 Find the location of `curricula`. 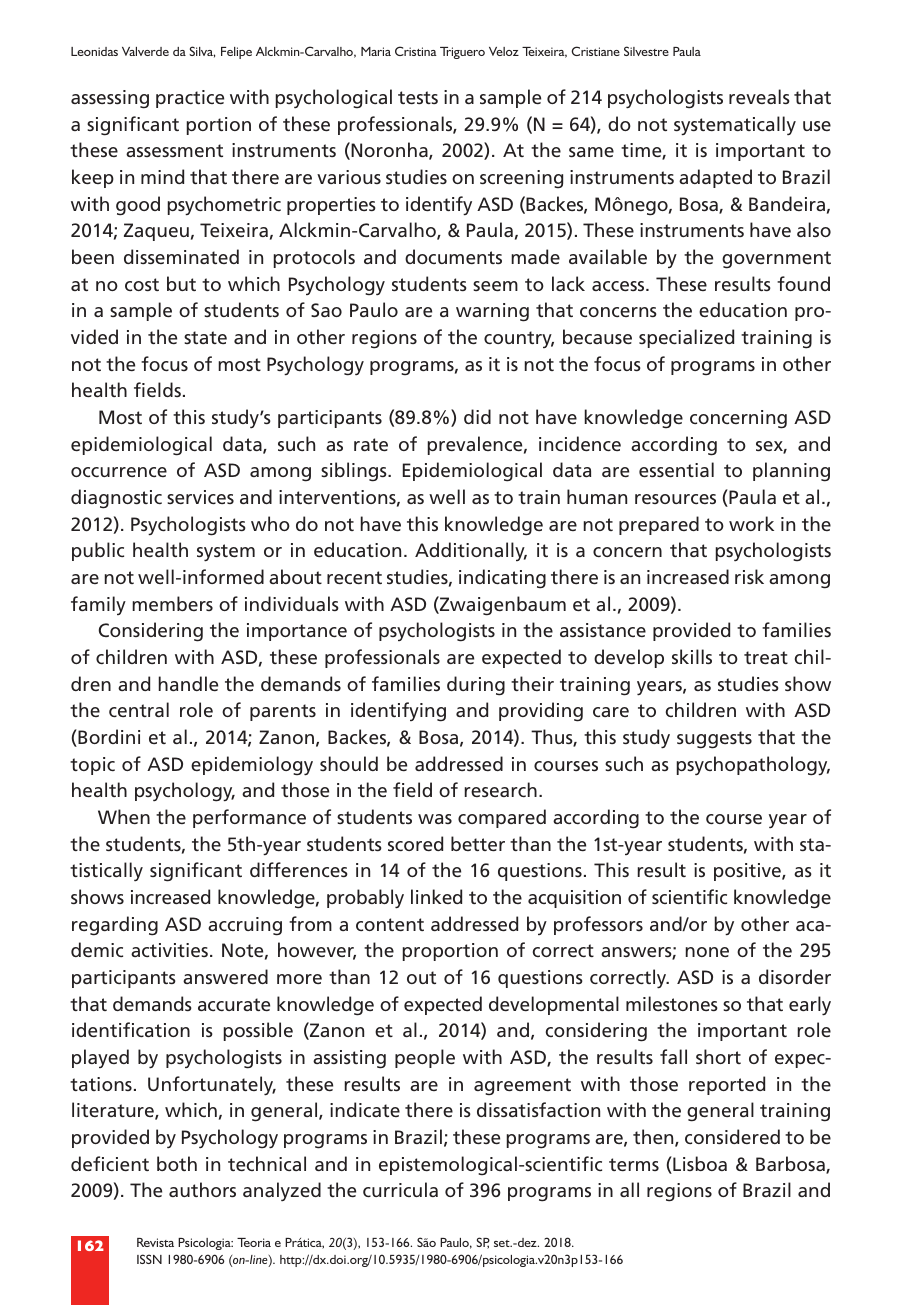

curricula is located at coordinates (400, 1189).
